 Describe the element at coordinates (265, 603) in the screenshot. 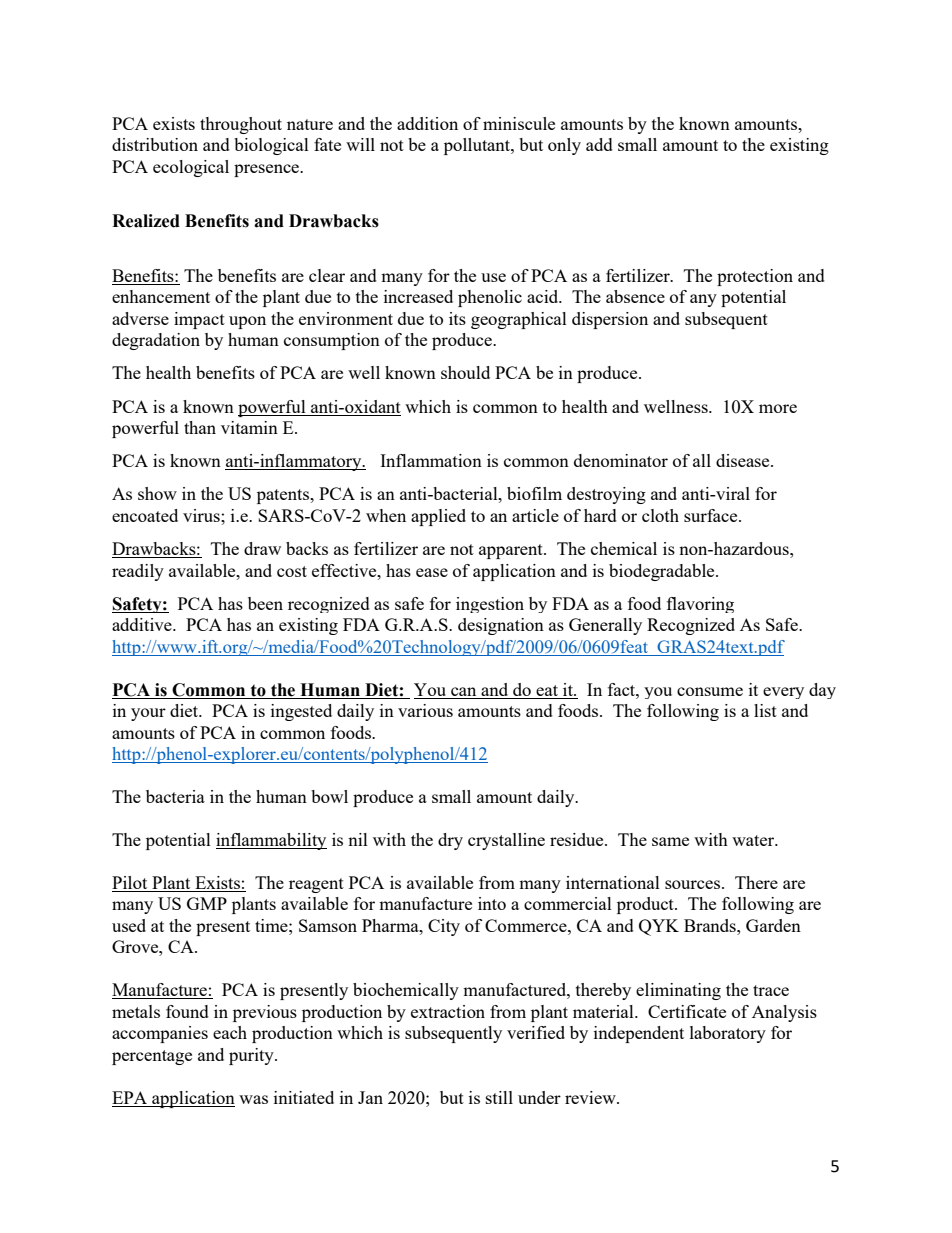

I see `been` at that location.
